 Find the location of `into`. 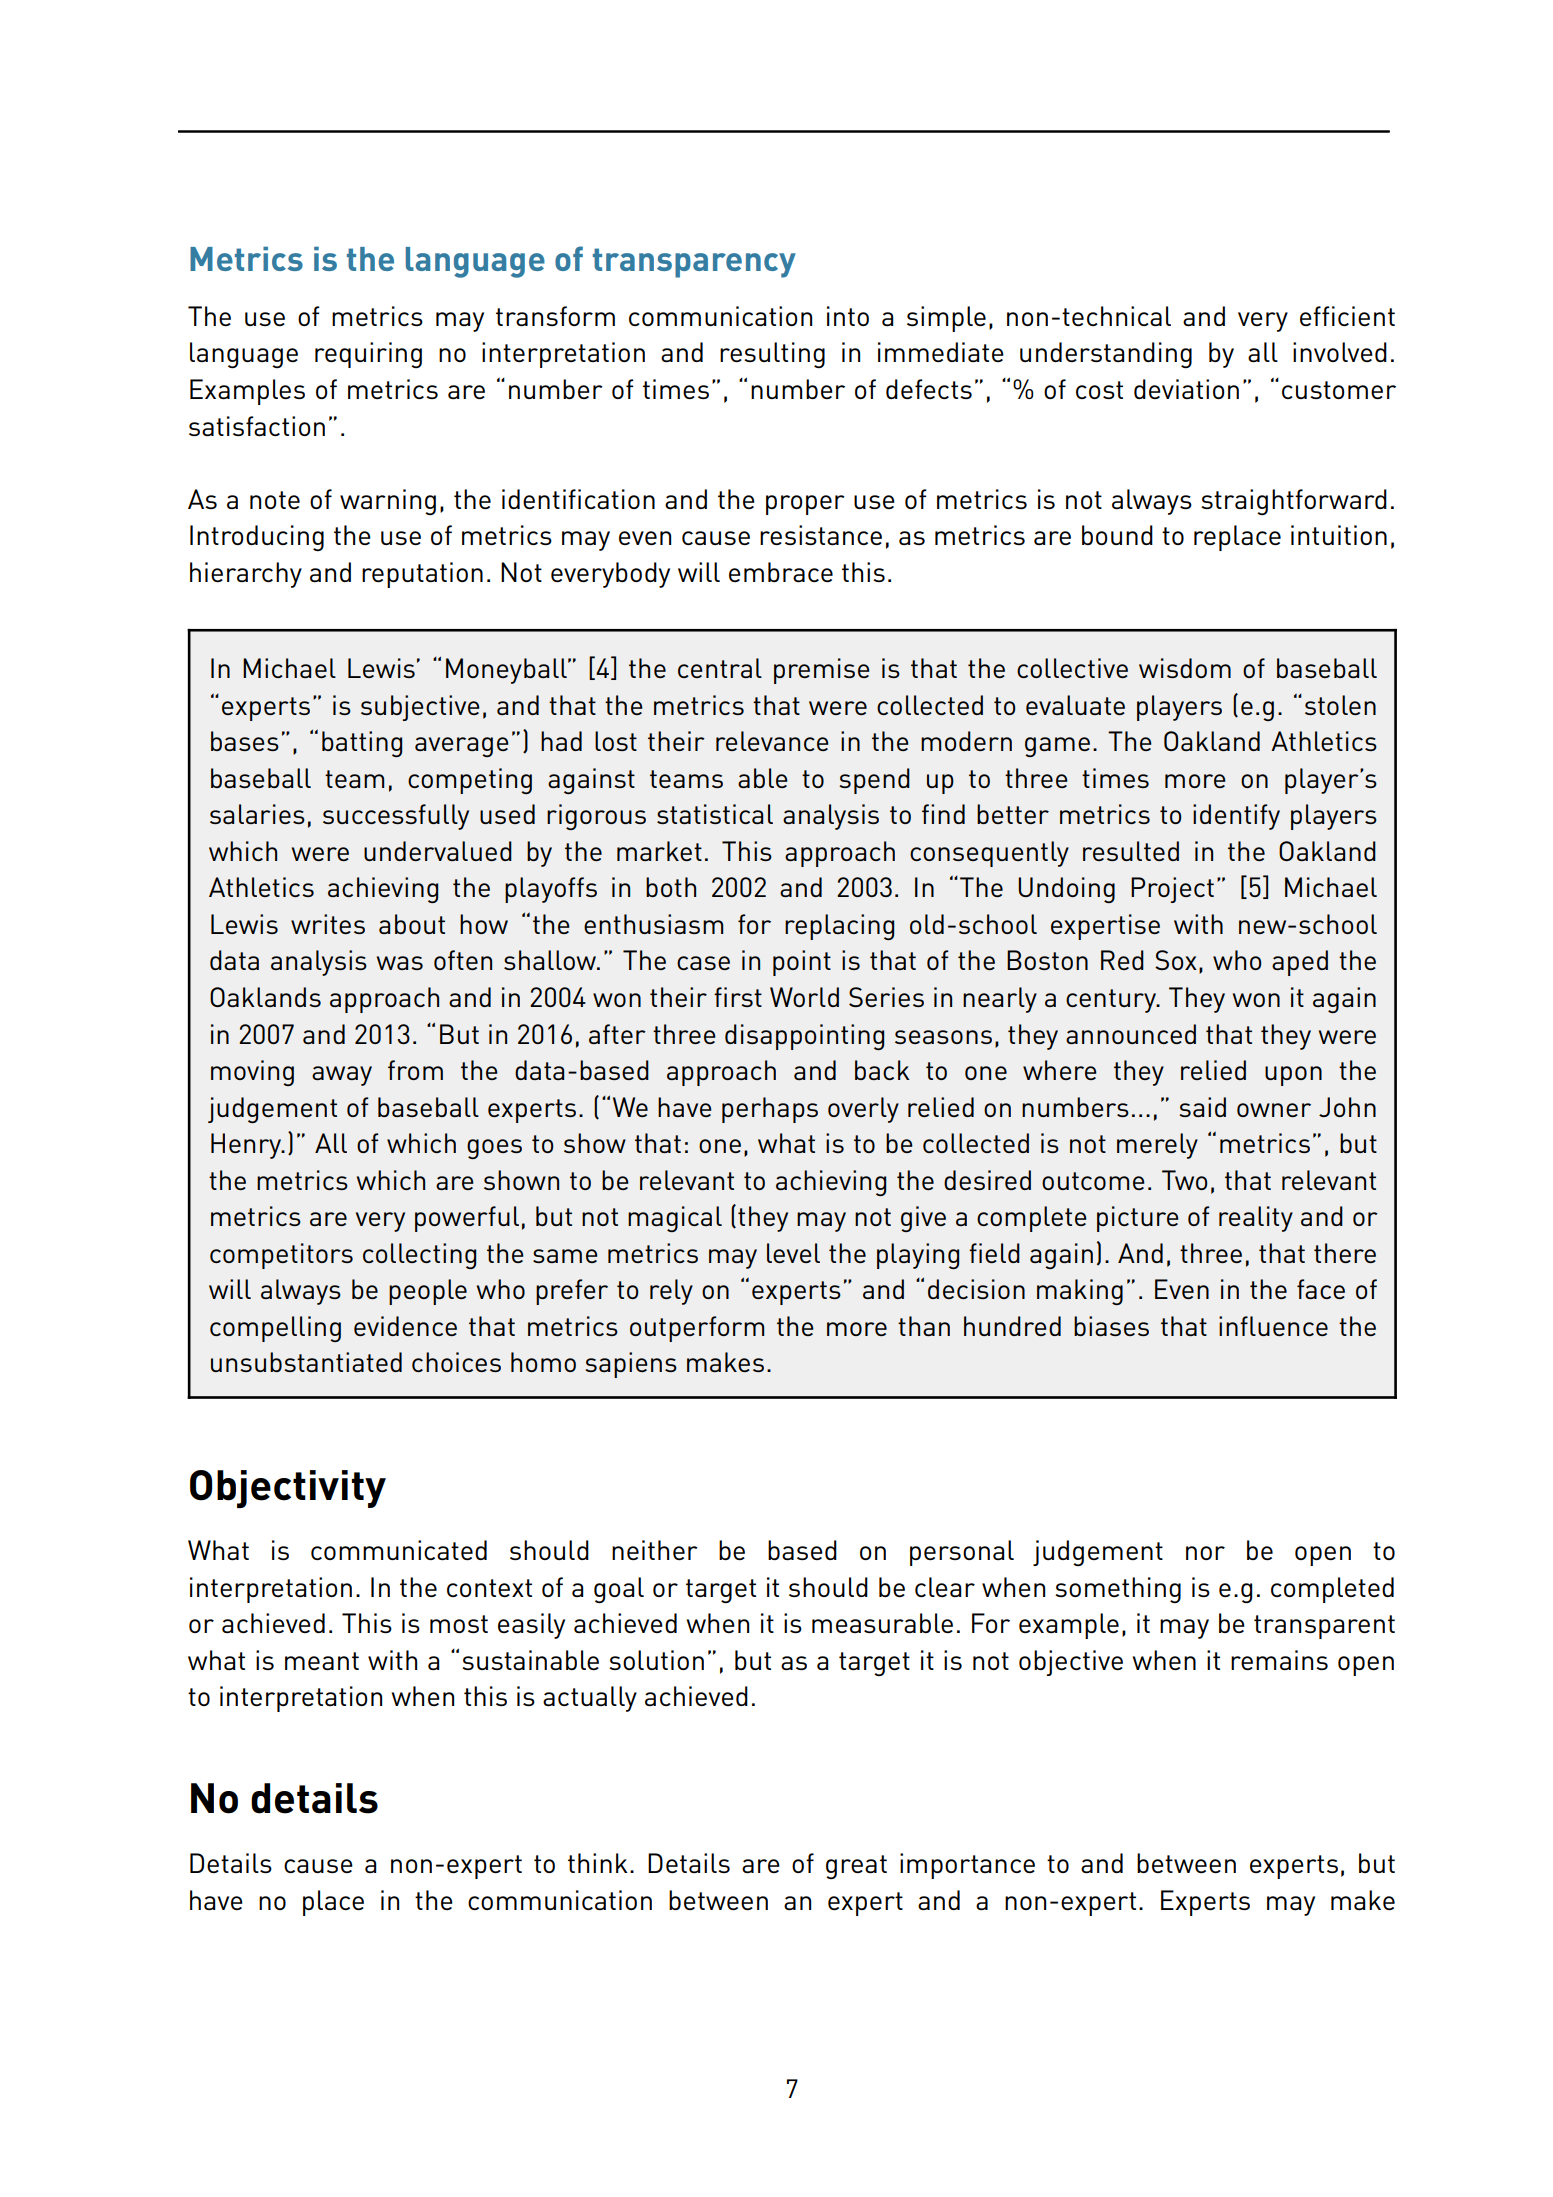

into is located at coordinates (848, 316).
